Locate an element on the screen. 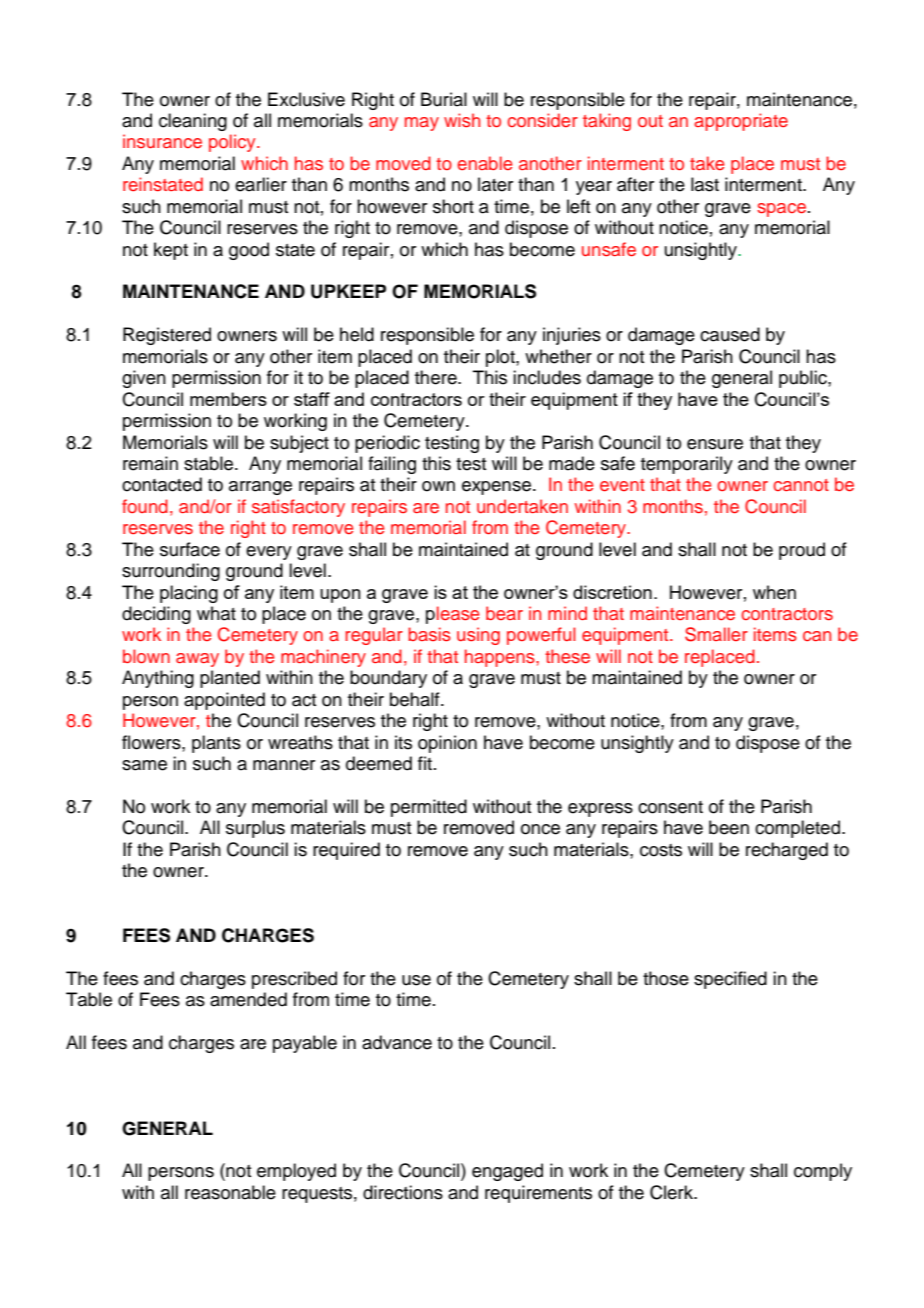 This screenshot has height=1308, width=924. engaged is located at coordinates (507, 1172).
